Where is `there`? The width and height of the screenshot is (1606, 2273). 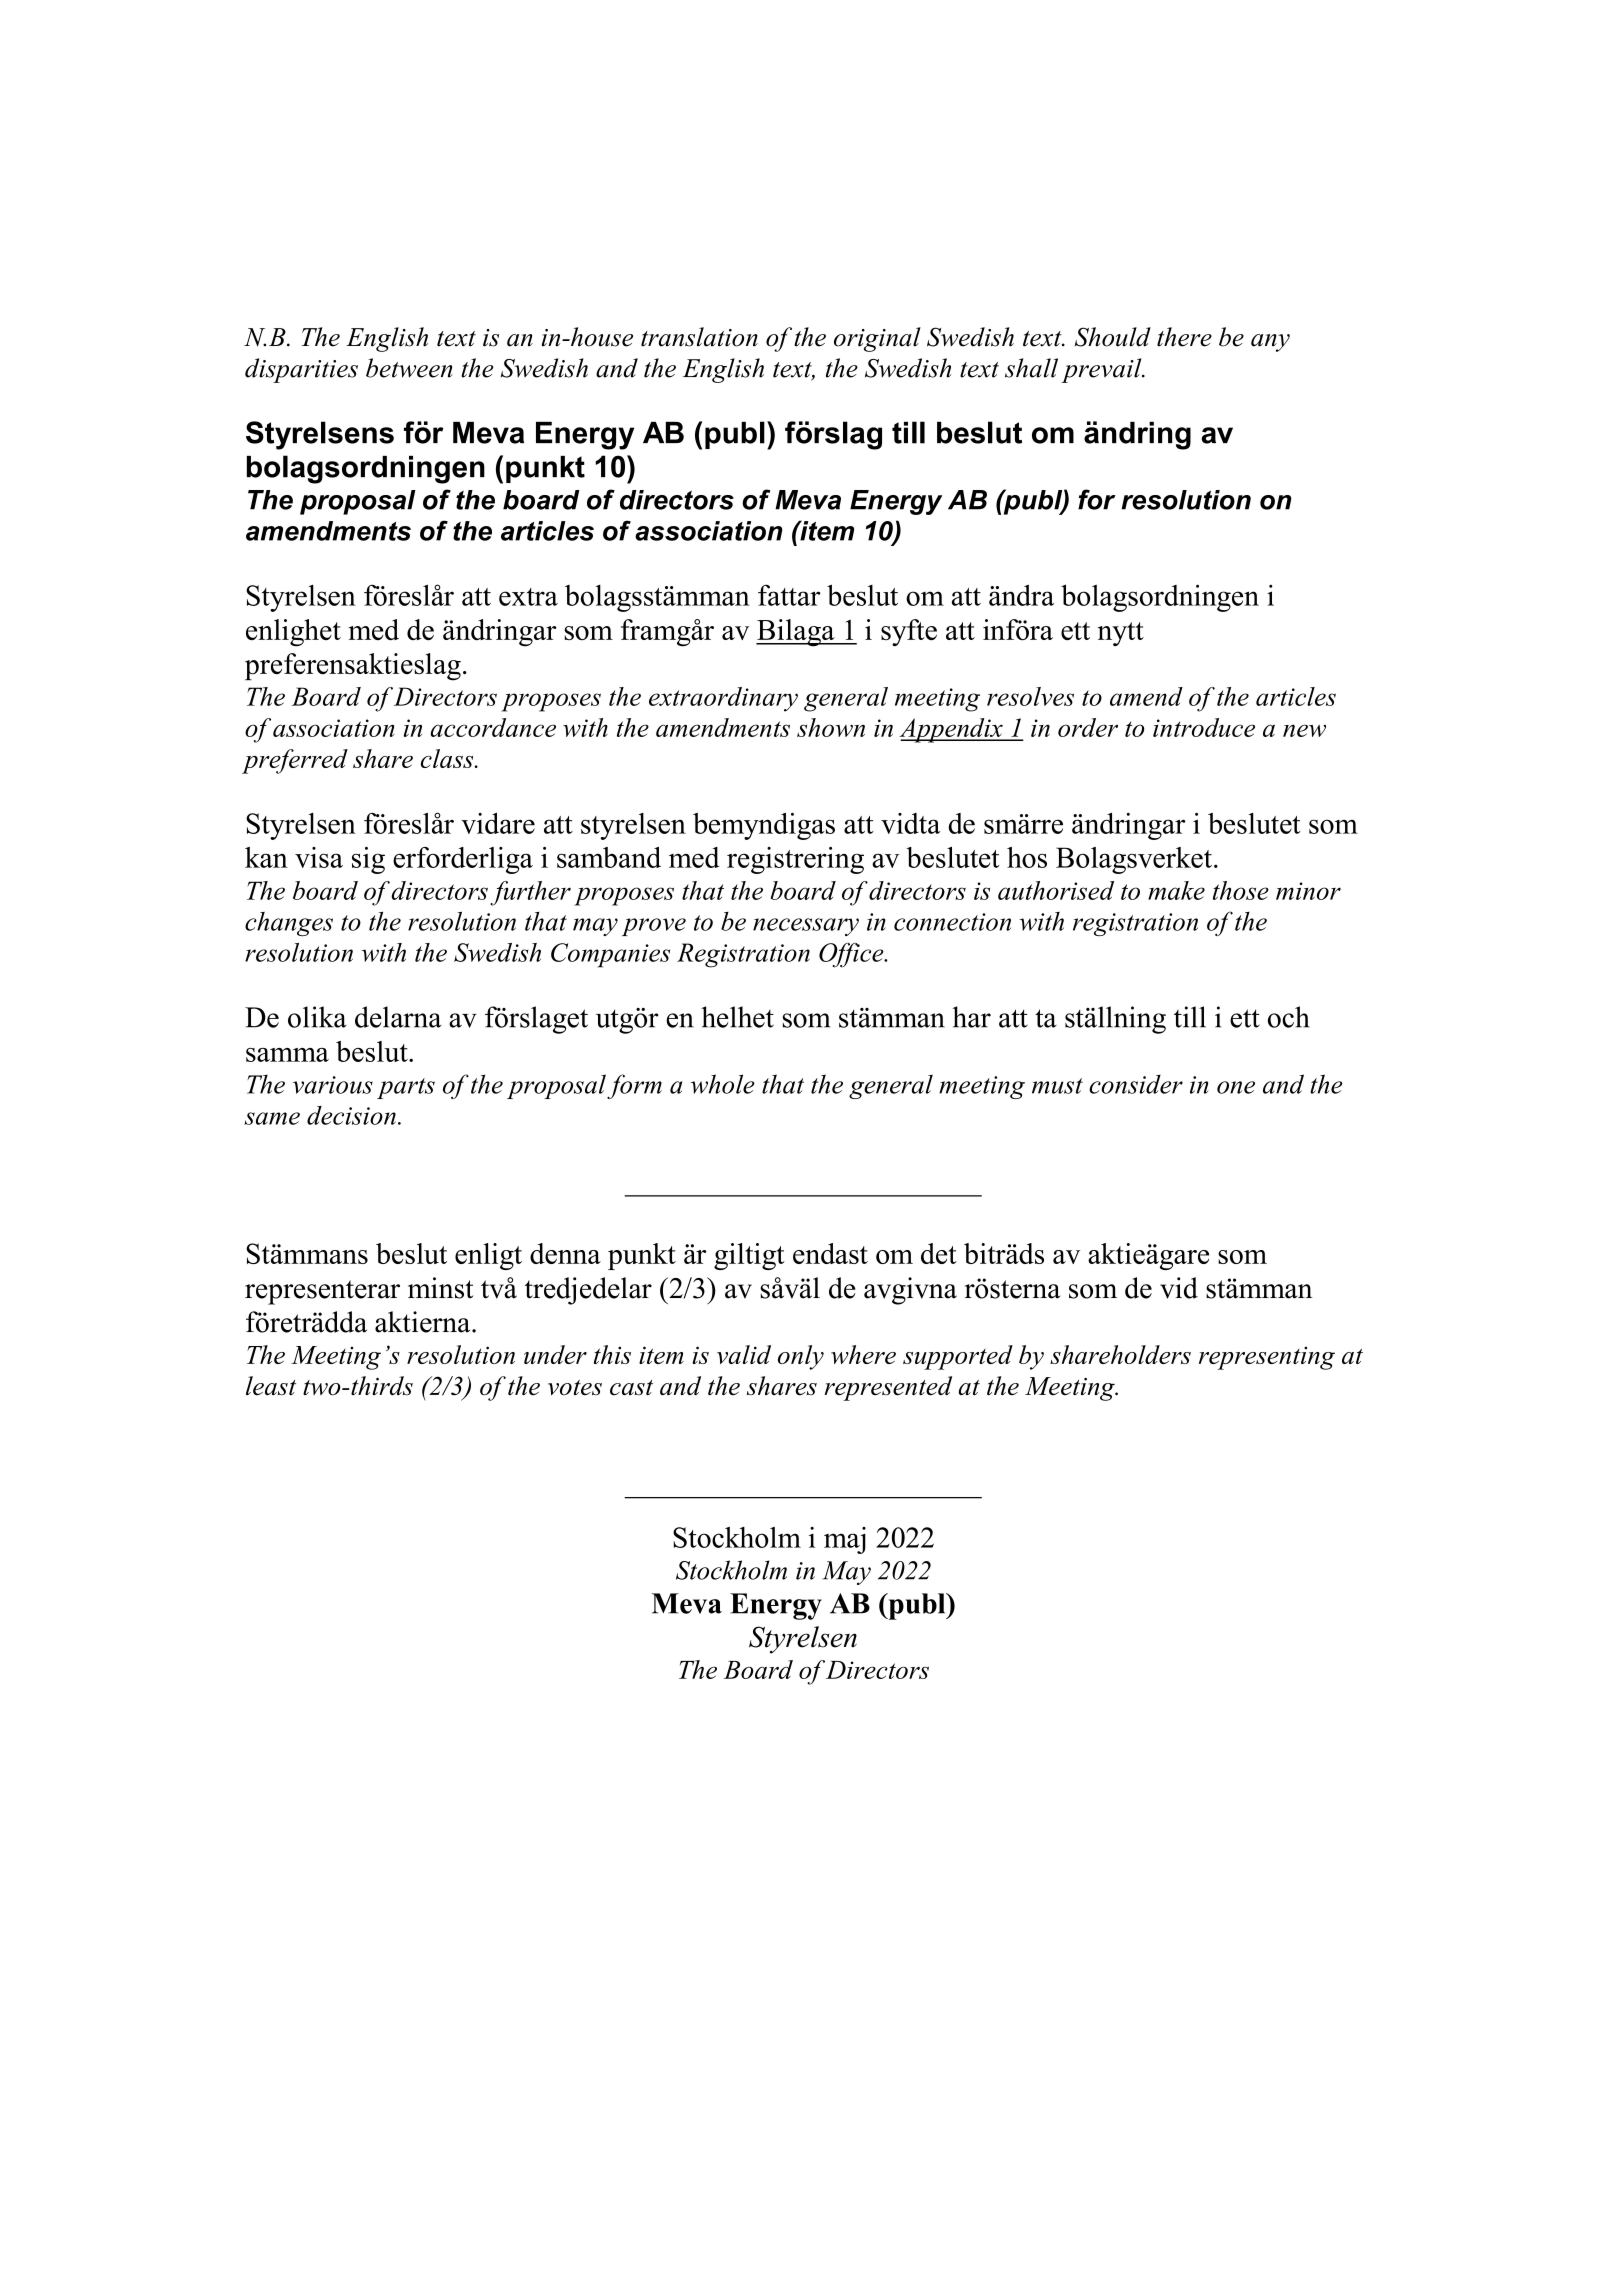
there is located at coordinates (1184, 337).
